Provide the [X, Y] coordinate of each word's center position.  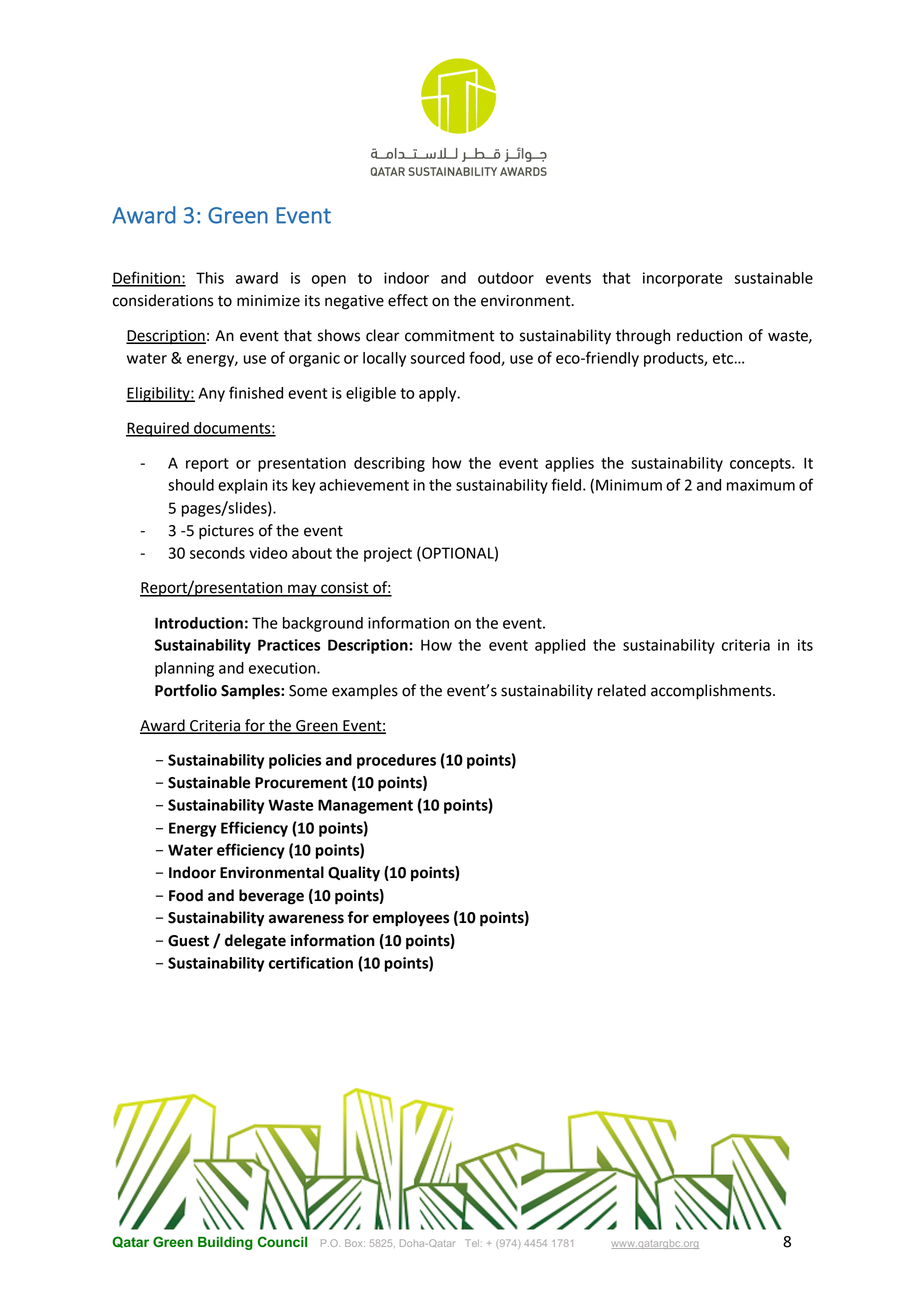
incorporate [683, 279]
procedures [396, 761]
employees [411, 919]
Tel [473, 1243]
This [210, 278]
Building [225, 1243]
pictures [226, 532]
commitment [450, 336]
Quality [354, 874]
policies [295, 761]
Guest [188, 941]
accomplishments [712, 692]
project [388, 554]
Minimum [629, 485]
